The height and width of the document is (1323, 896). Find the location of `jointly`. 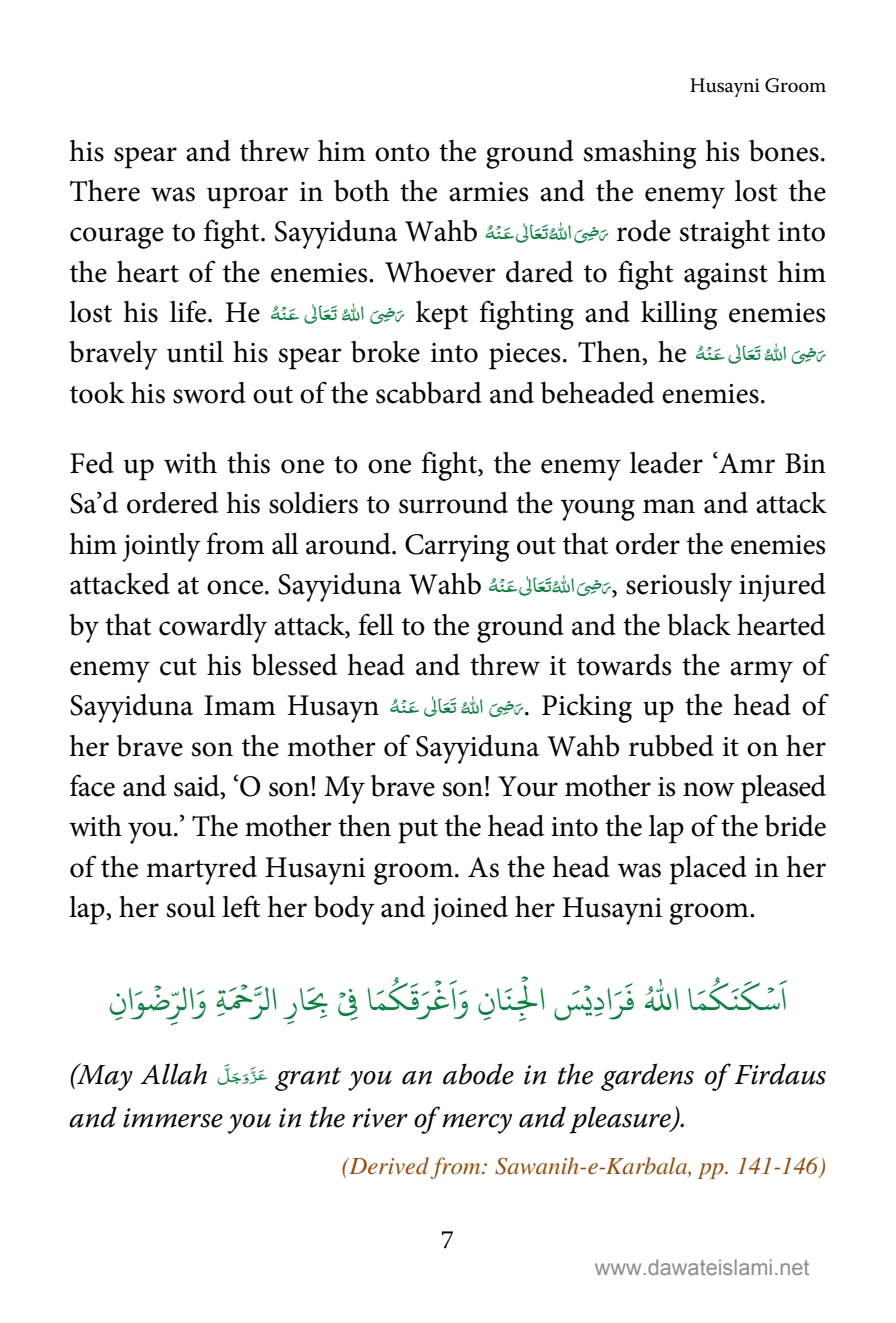

jointly is located at coordinates (162, 547).
